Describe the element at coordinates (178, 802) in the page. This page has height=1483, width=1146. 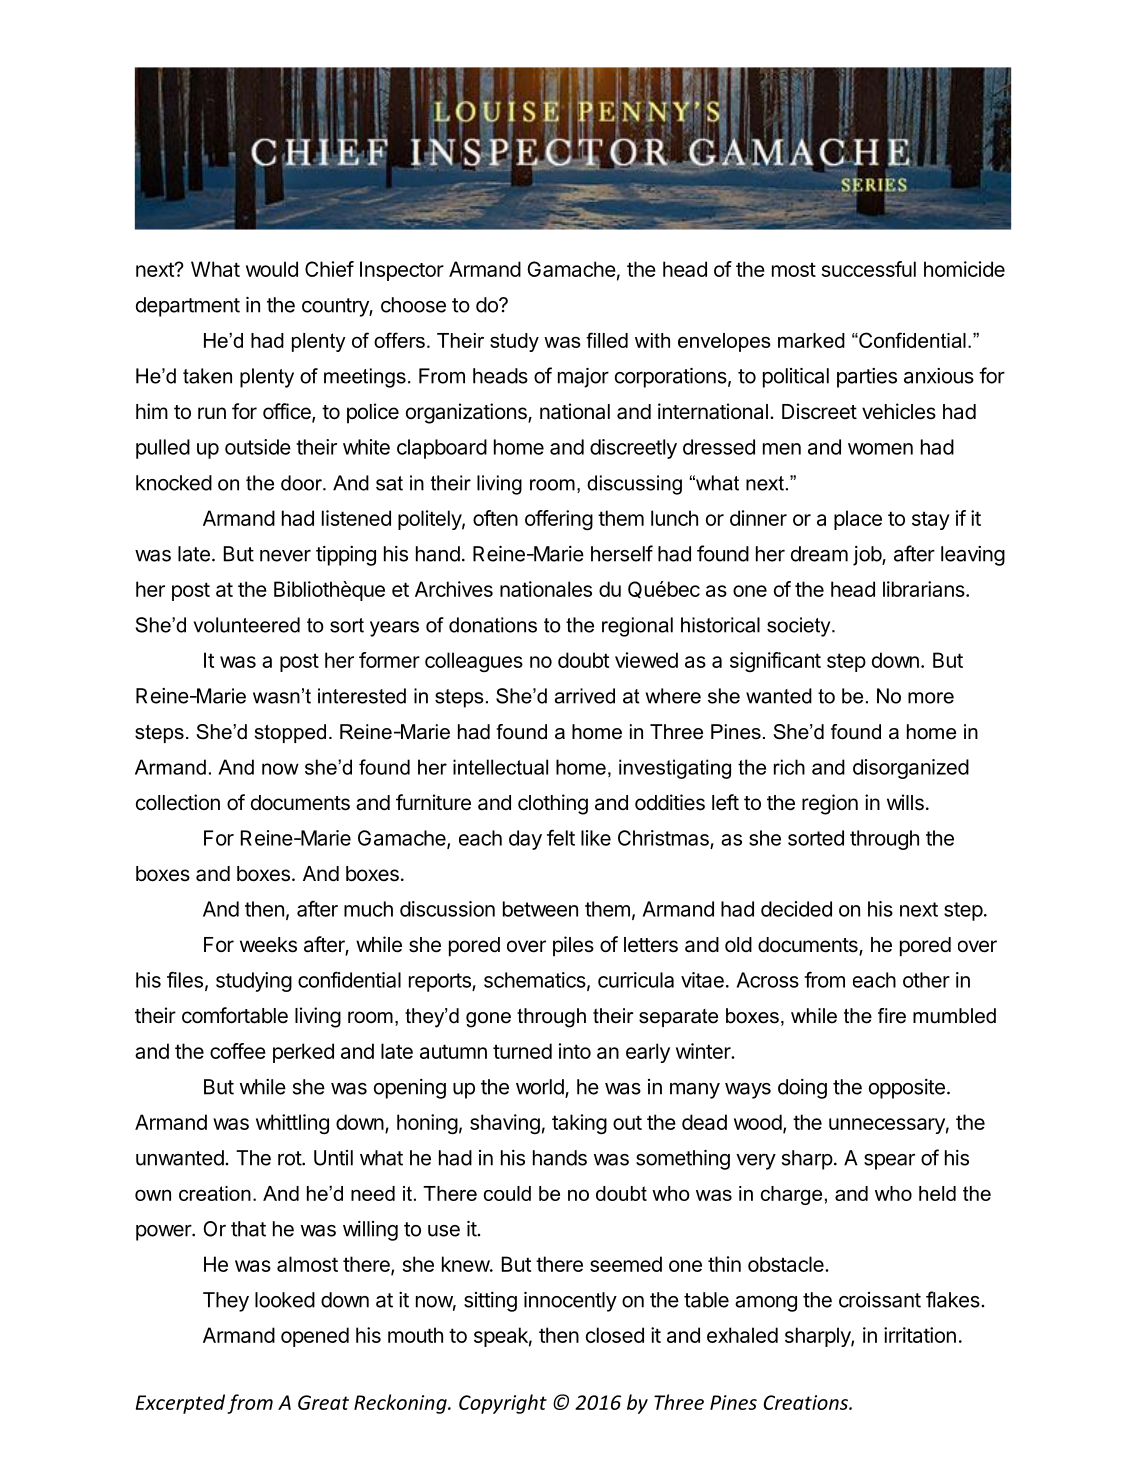
I see `collection` at that location.
